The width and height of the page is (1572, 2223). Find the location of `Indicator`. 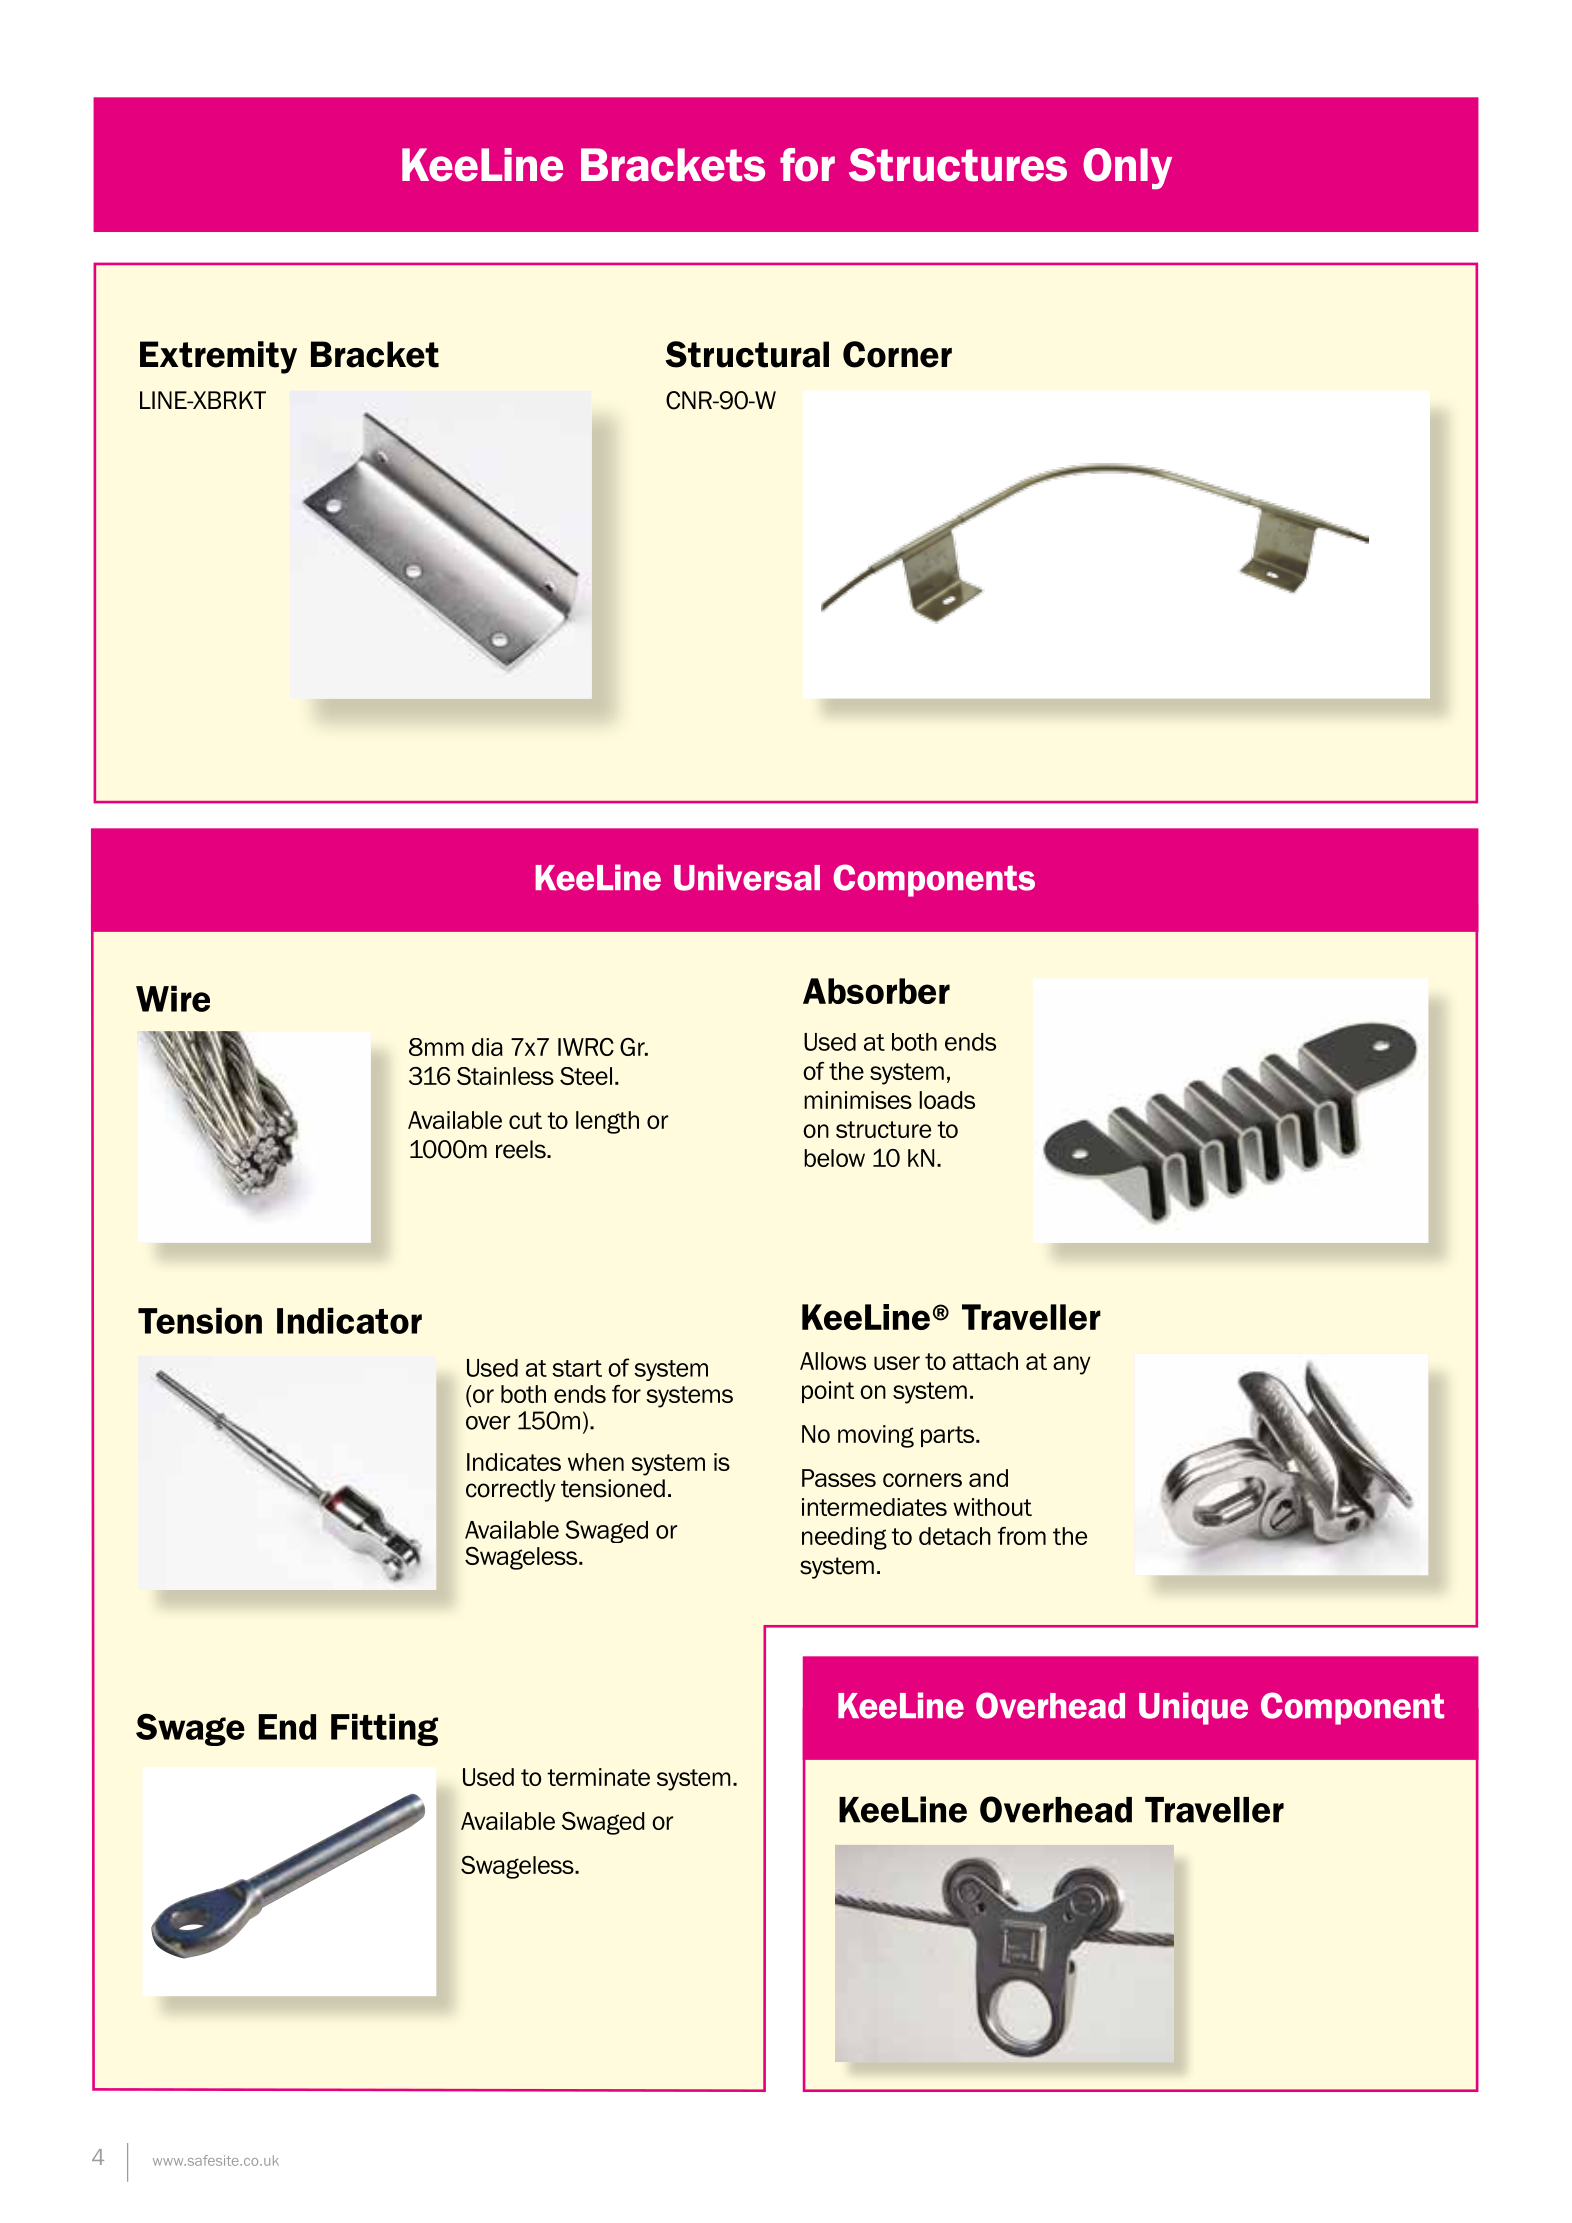

Indicator is located at coordinates (349, 1320).
